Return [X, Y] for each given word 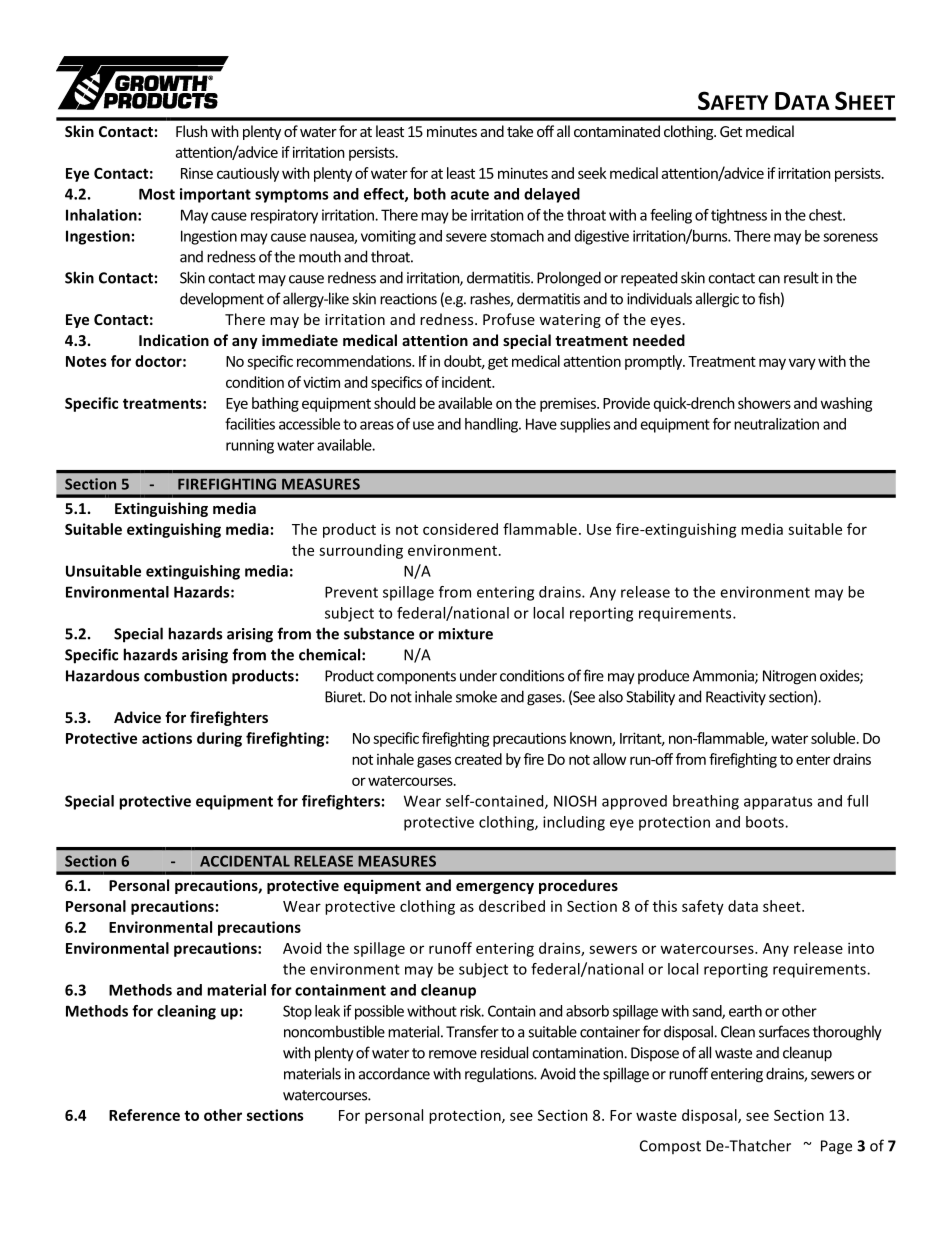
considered [460, 529]
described [512, 906]
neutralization [776, 424]
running [250, 446]
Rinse [197, 173]
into [861, 948]
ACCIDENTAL [245, 861]
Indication [174, 340]
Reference [144, 1115]
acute [470, 194]
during [219, 739]
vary [802, 364]
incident [468, 382]
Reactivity [736, 698]
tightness [739, 216]
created [478, 759]
